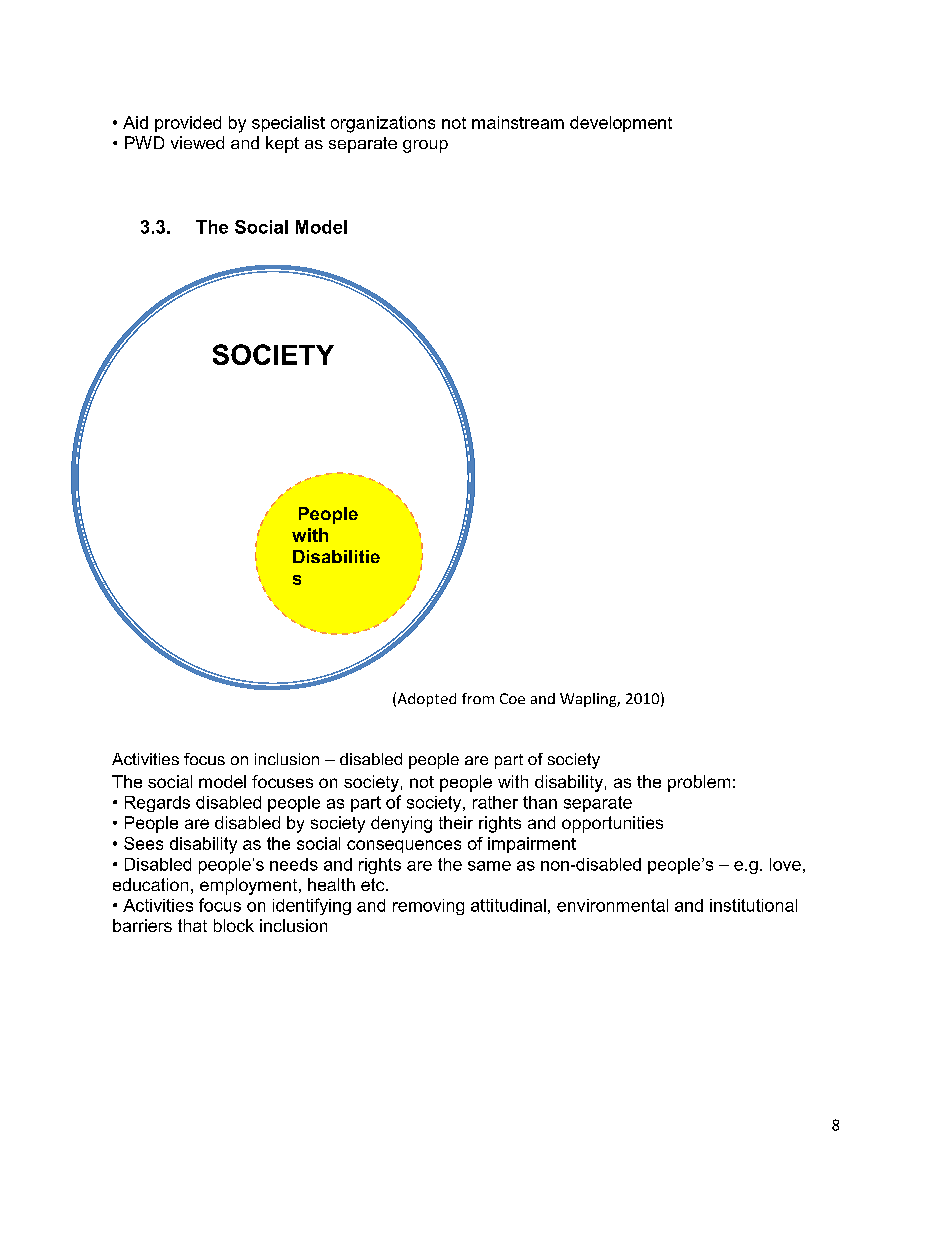 Image resolution: width=952 pixels, height=1233 pixels. What do you see at coordinates (157, 804) in the image?
I see `Regards` at bounding box center [157, 804].
